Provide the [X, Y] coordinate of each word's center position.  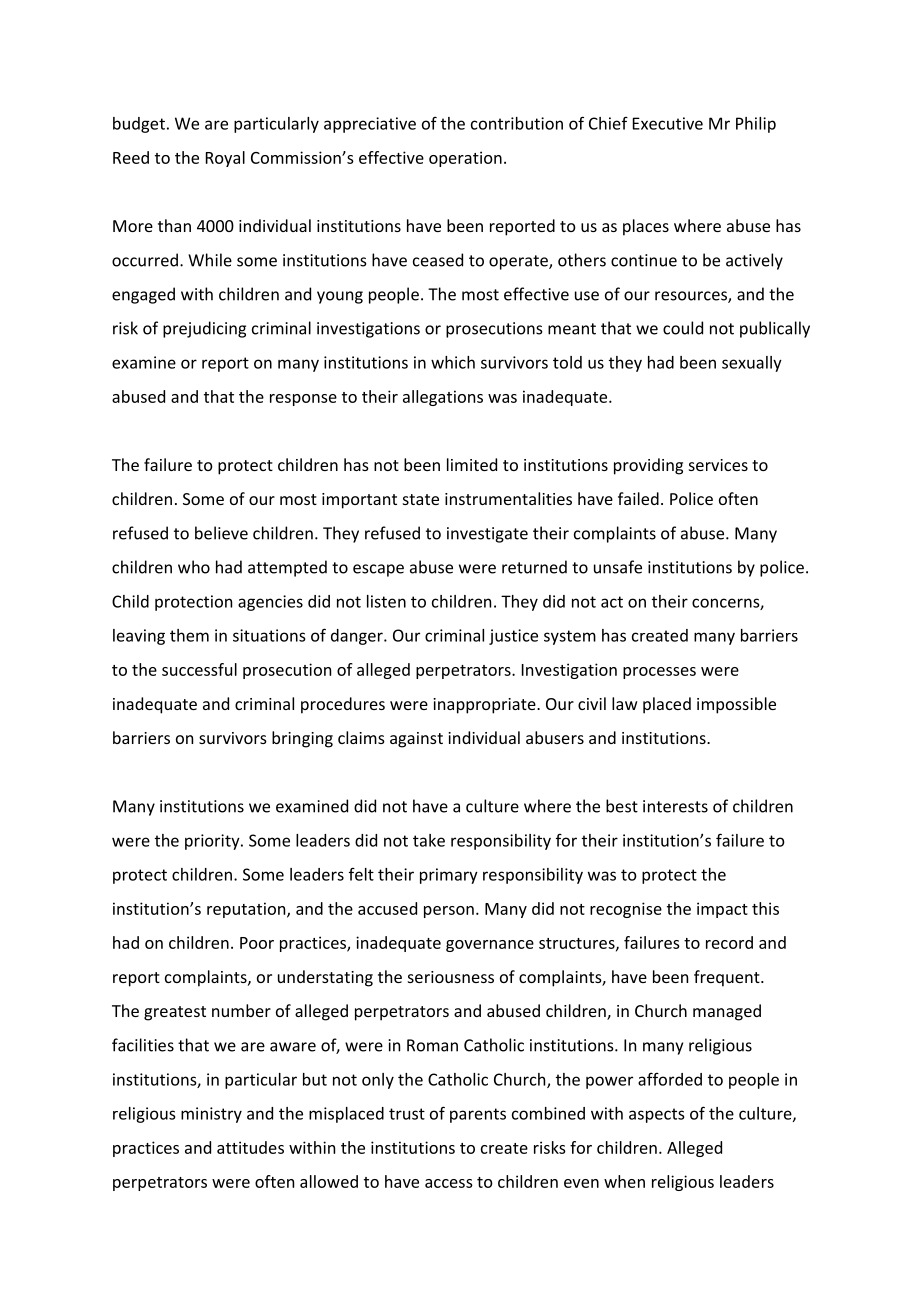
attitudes [250, 1147]
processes [659, 673]
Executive [668, 123]
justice [513, 637]
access [449, 1183]
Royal [225, 159]
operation [465, 159]
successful [199, 669]
